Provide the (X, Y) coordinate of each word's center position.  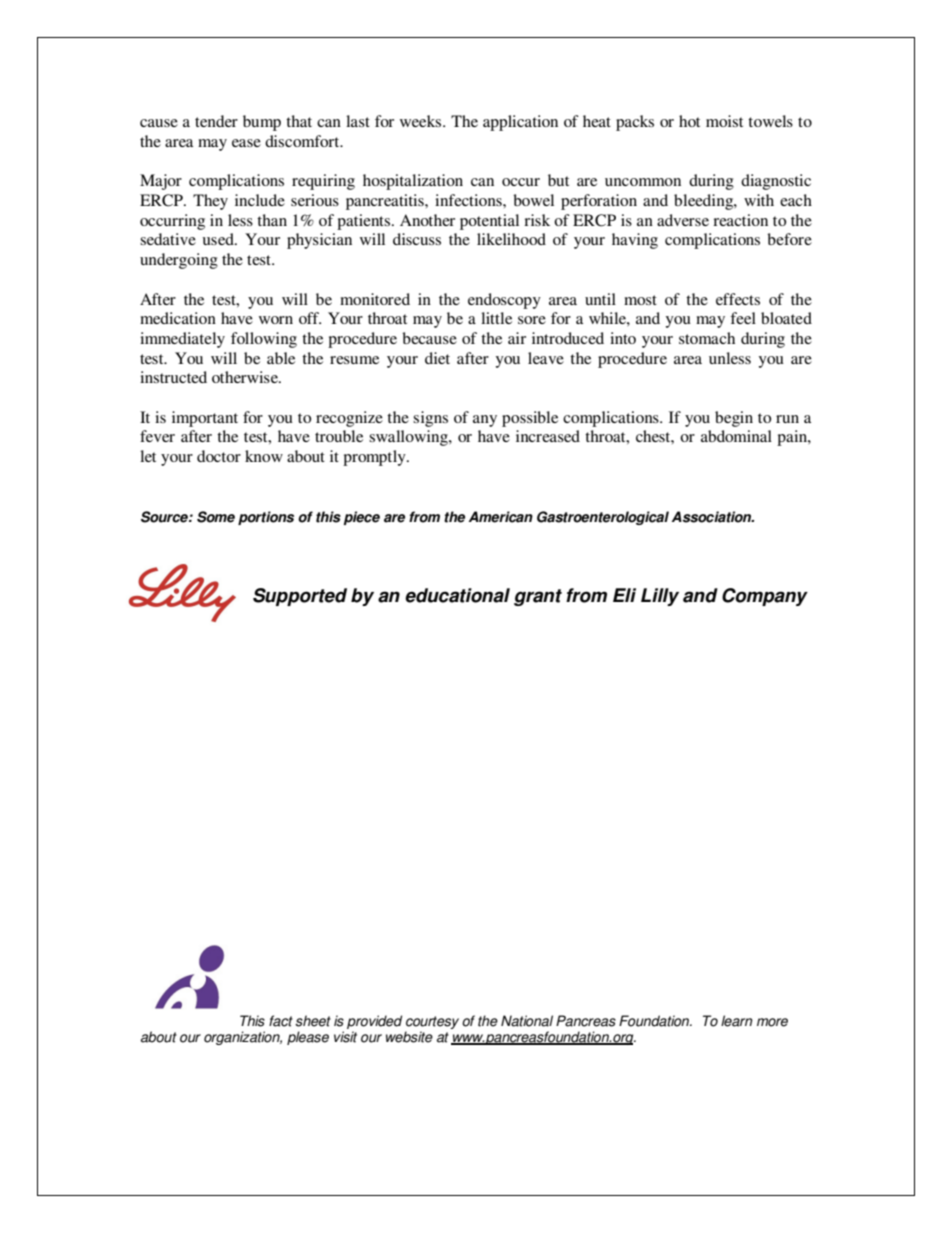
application (520, 123)
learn (737, 1021)
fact (281, 1021)
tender (216, 121)
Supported (300, 597)
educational (457, 595)
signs (430, 419)
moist (724, 121)
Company (765, 597)
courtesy (432, 1024)
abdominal (736, 436)
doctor (219, 456)
